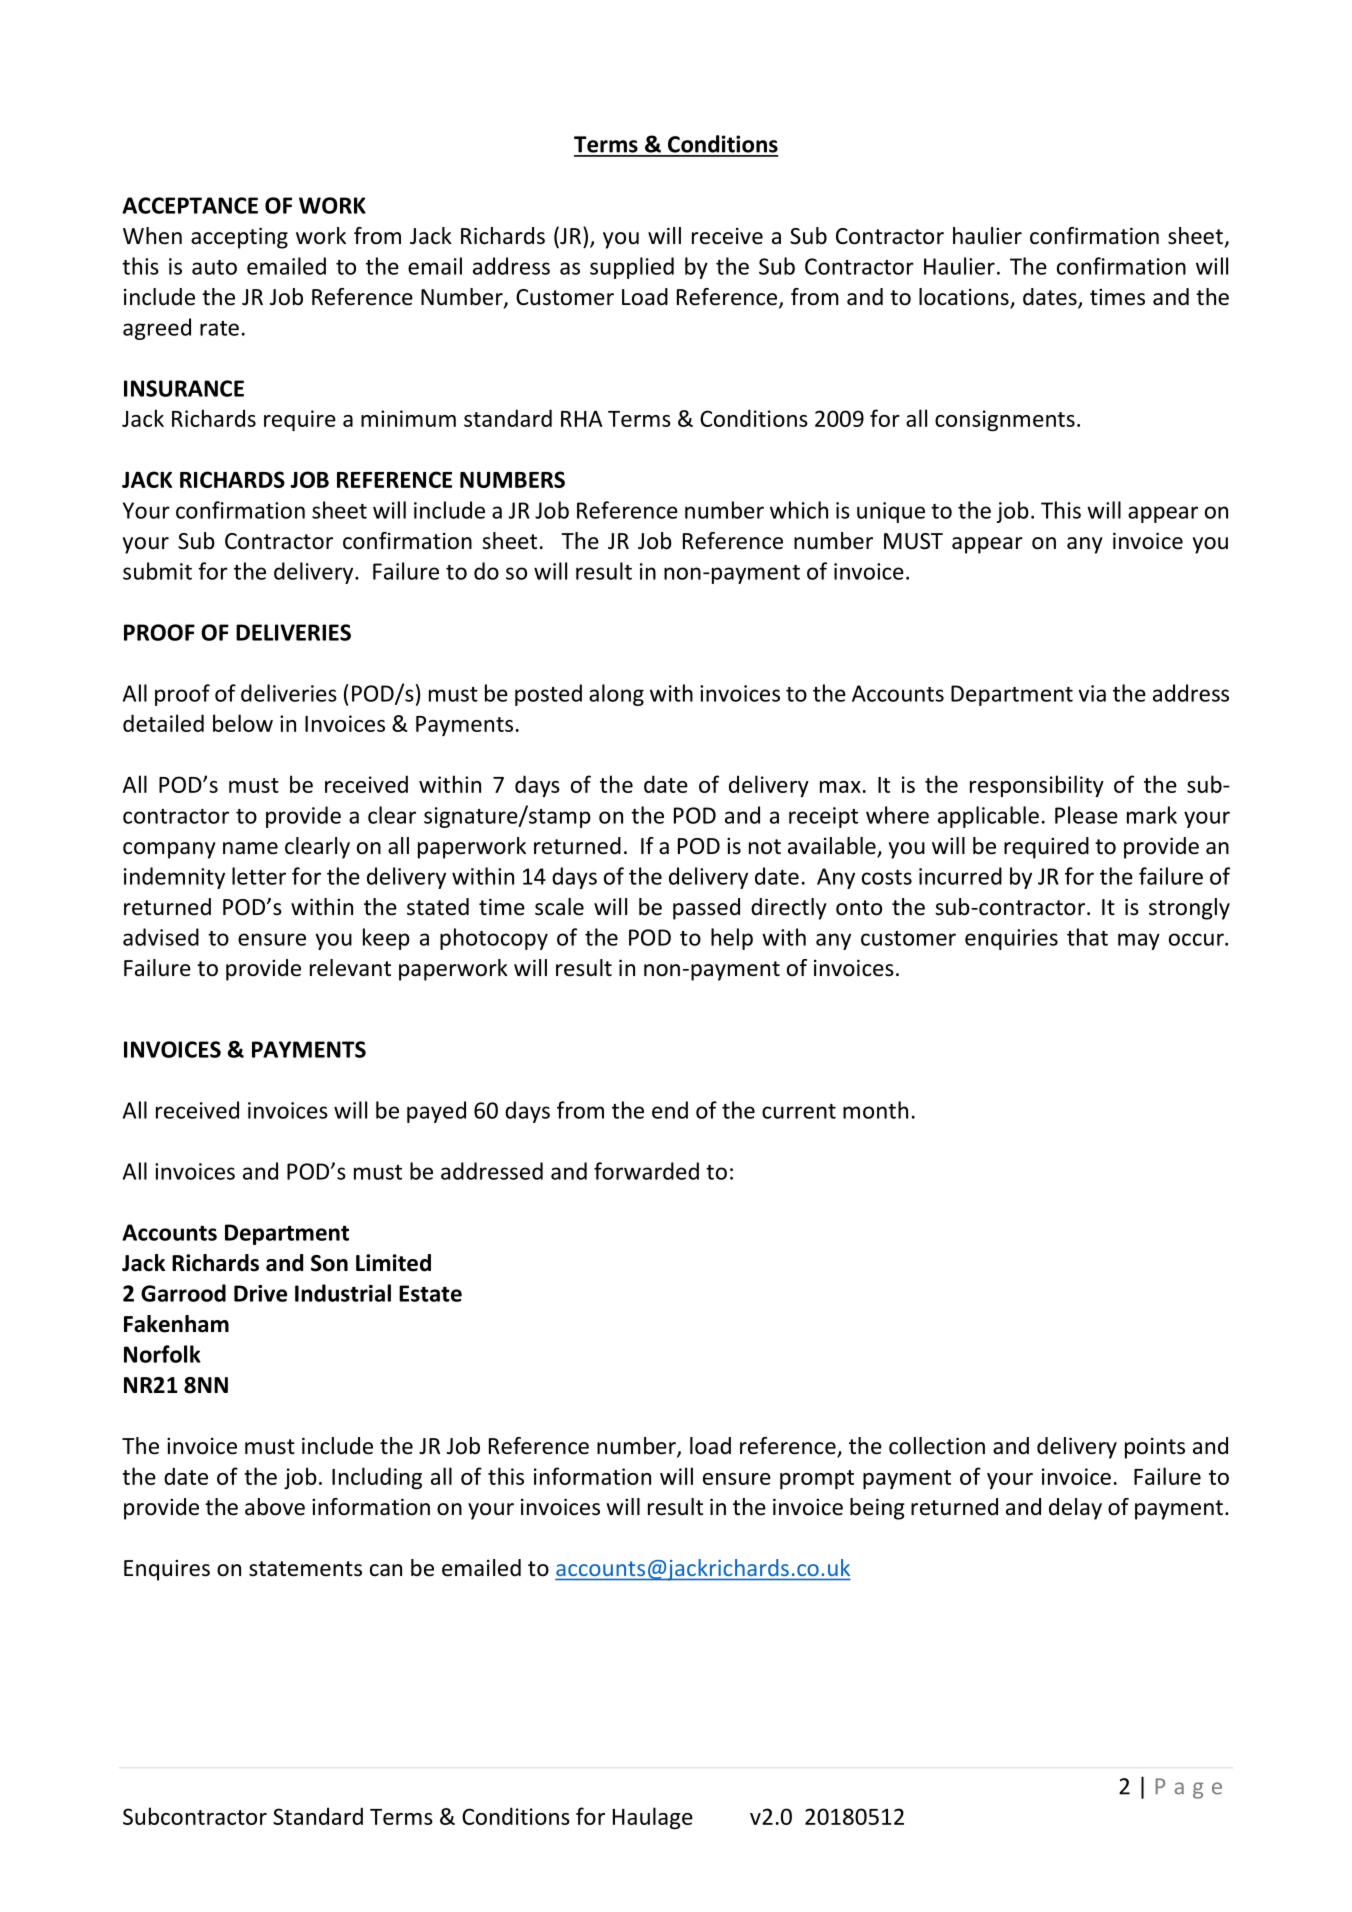 The width and height of the screenshot is (1352, 1912). What do you see at coordinates (632, 268) in the screenshot?
I see `supplied` at bounding box center [632, 268].
